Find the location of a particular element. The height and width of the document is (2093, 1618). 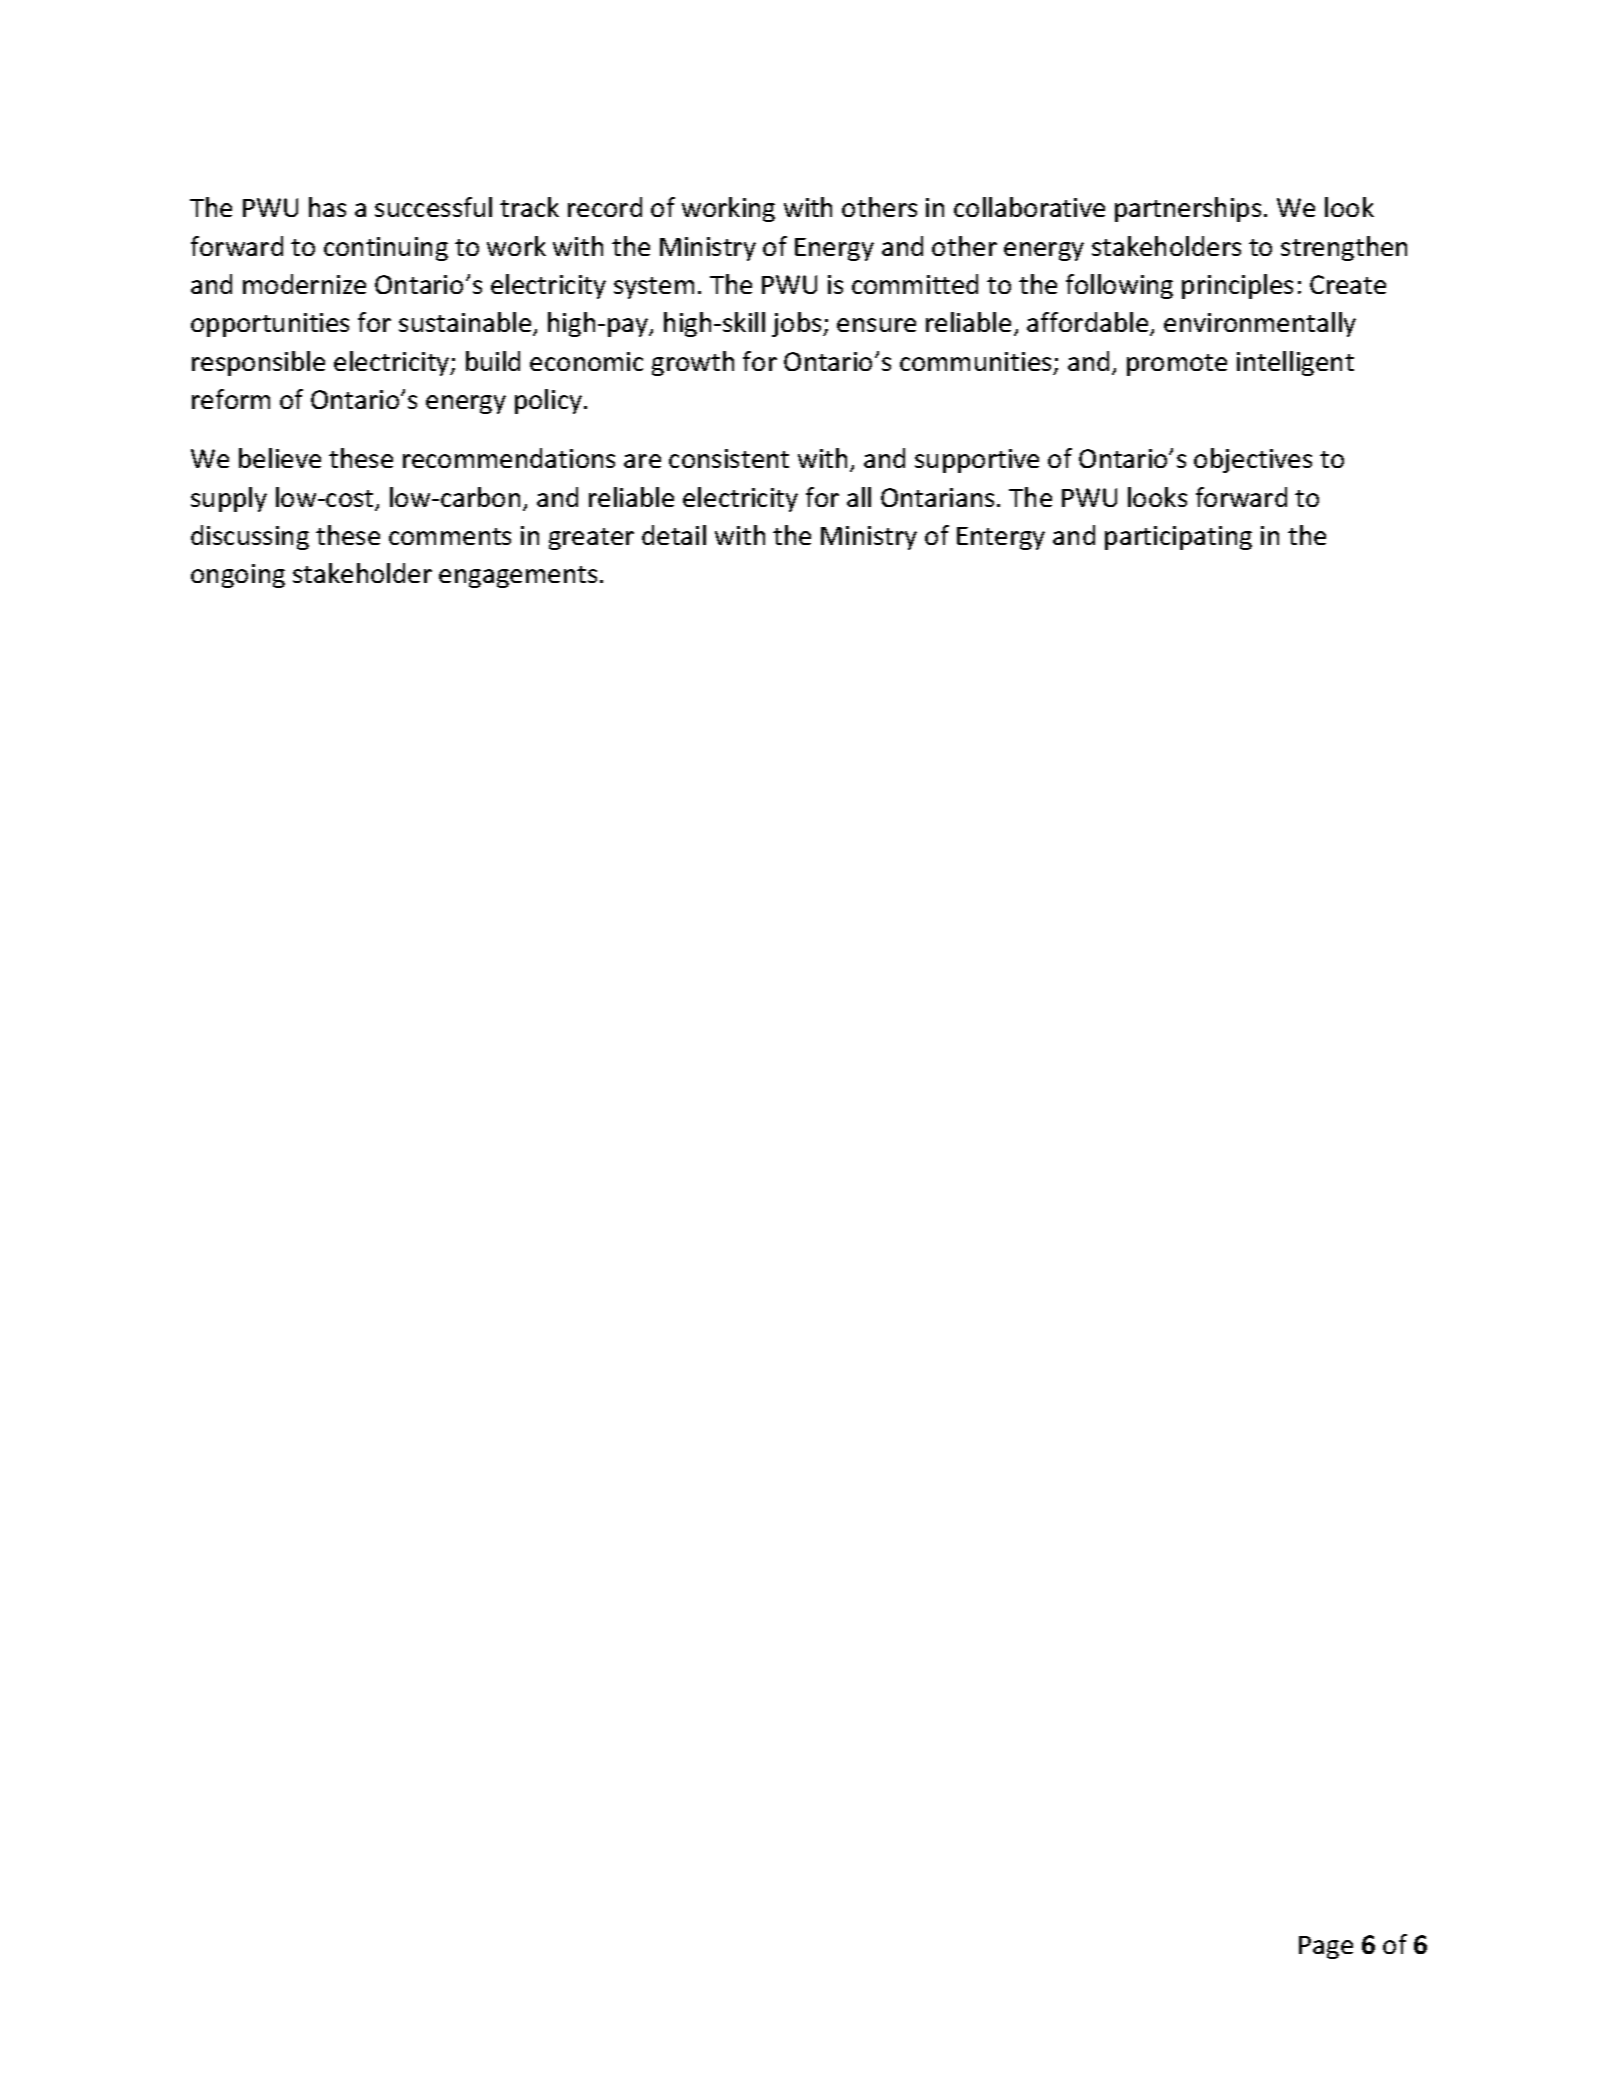

Page is located at coordinates (1326, 1947).
